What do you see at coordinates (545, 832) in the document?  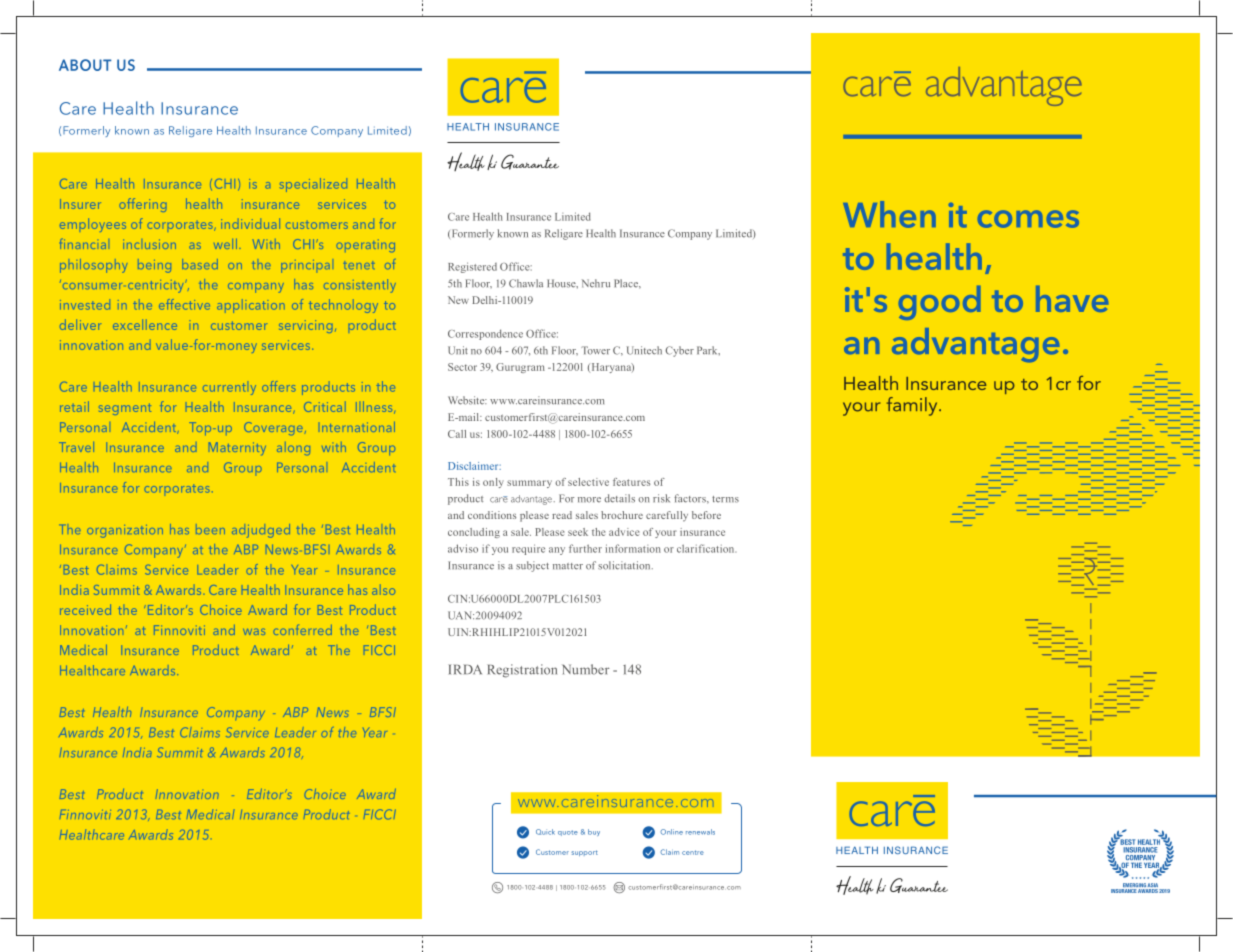 I see `Quick` at bounding box center [545, 832].
